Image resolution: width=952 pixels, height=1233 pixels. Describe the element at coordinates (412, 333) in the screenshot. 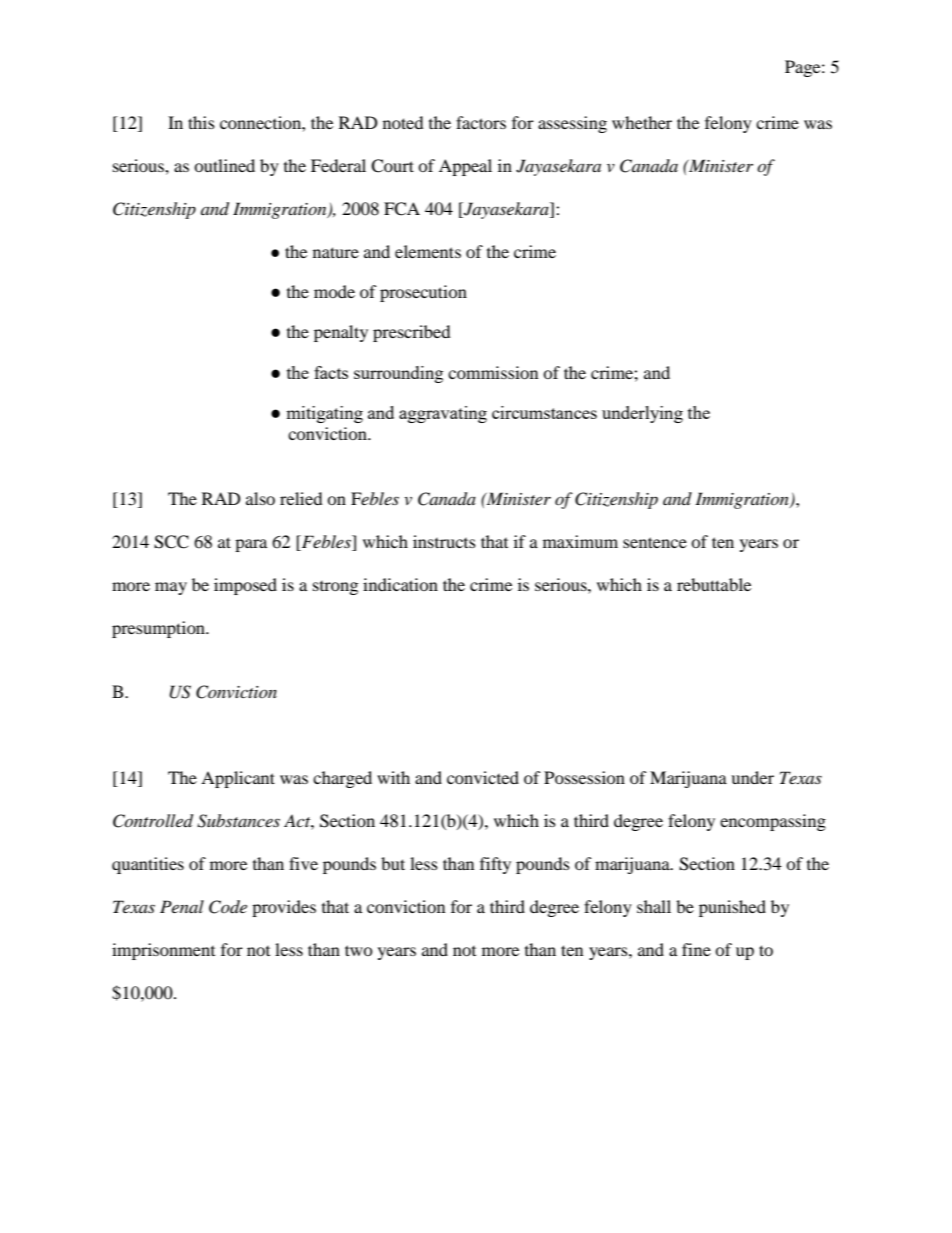

I see `prescribed` at that location.
